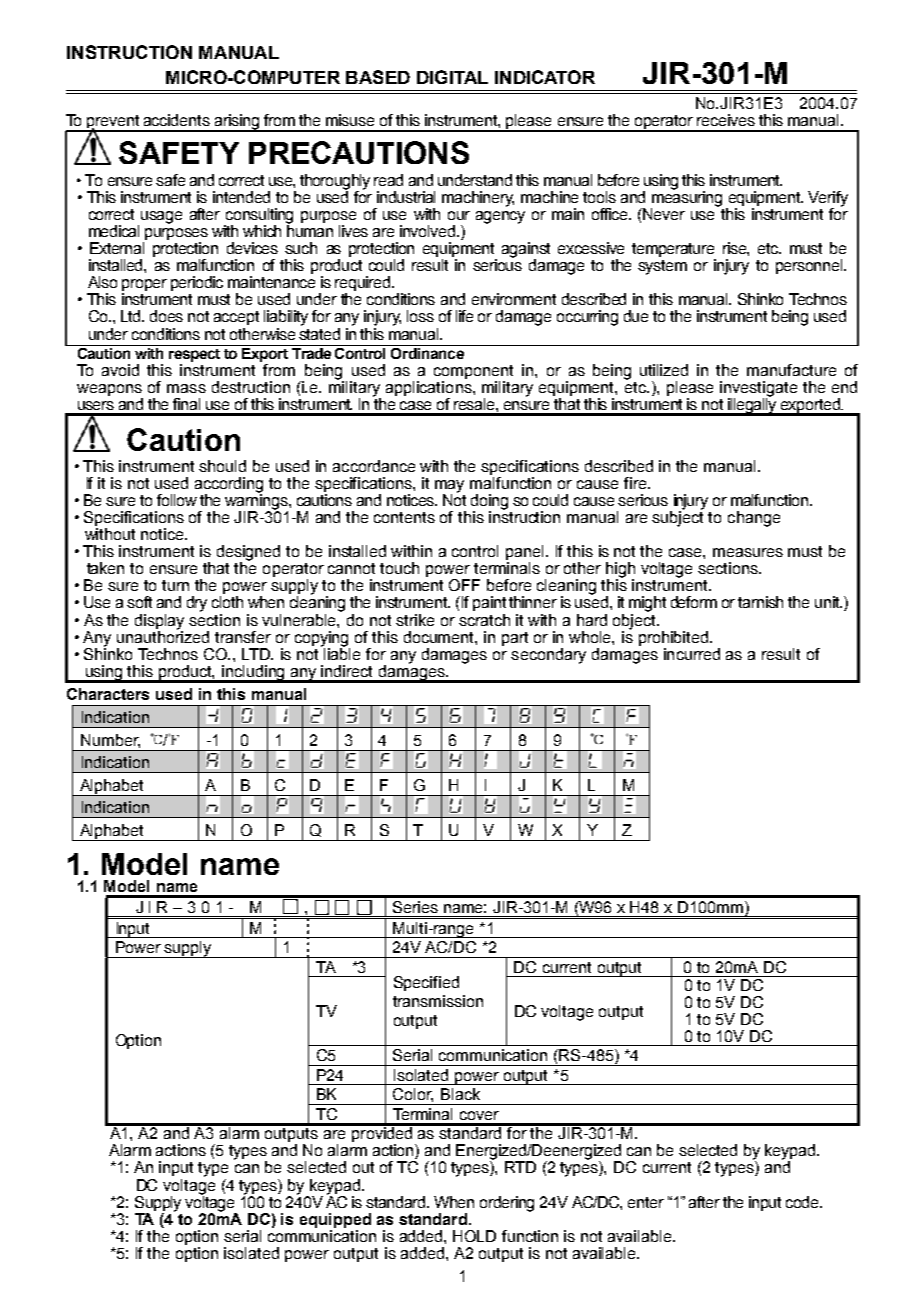 This screenshot has width=924, height=1308. What do you see at coordinates (438, 1001) in the screenshot?
I see `transmission` at bounding box center [438, 1001].
